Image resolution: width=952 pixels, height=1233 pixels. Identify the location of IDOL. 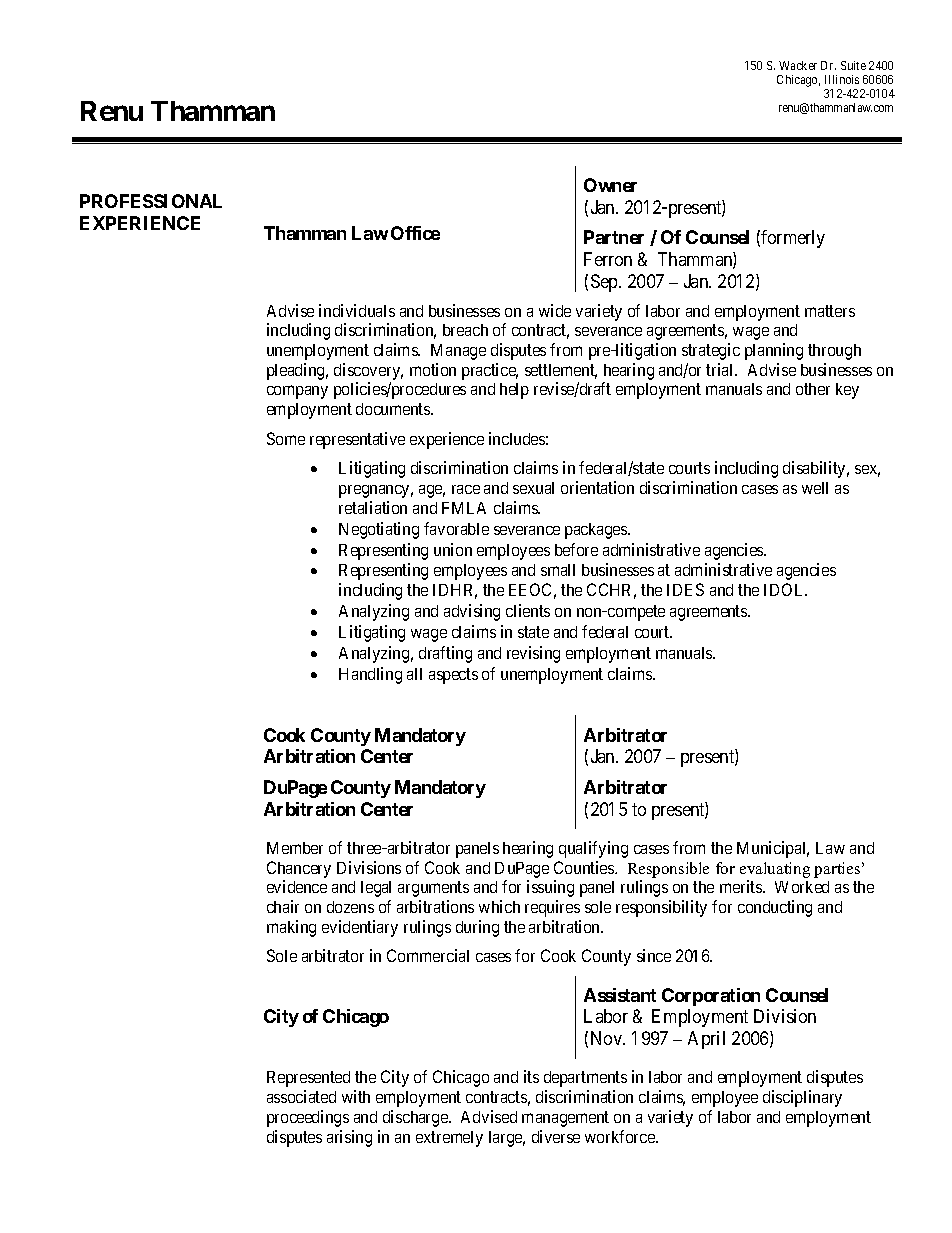
(785, 589).
